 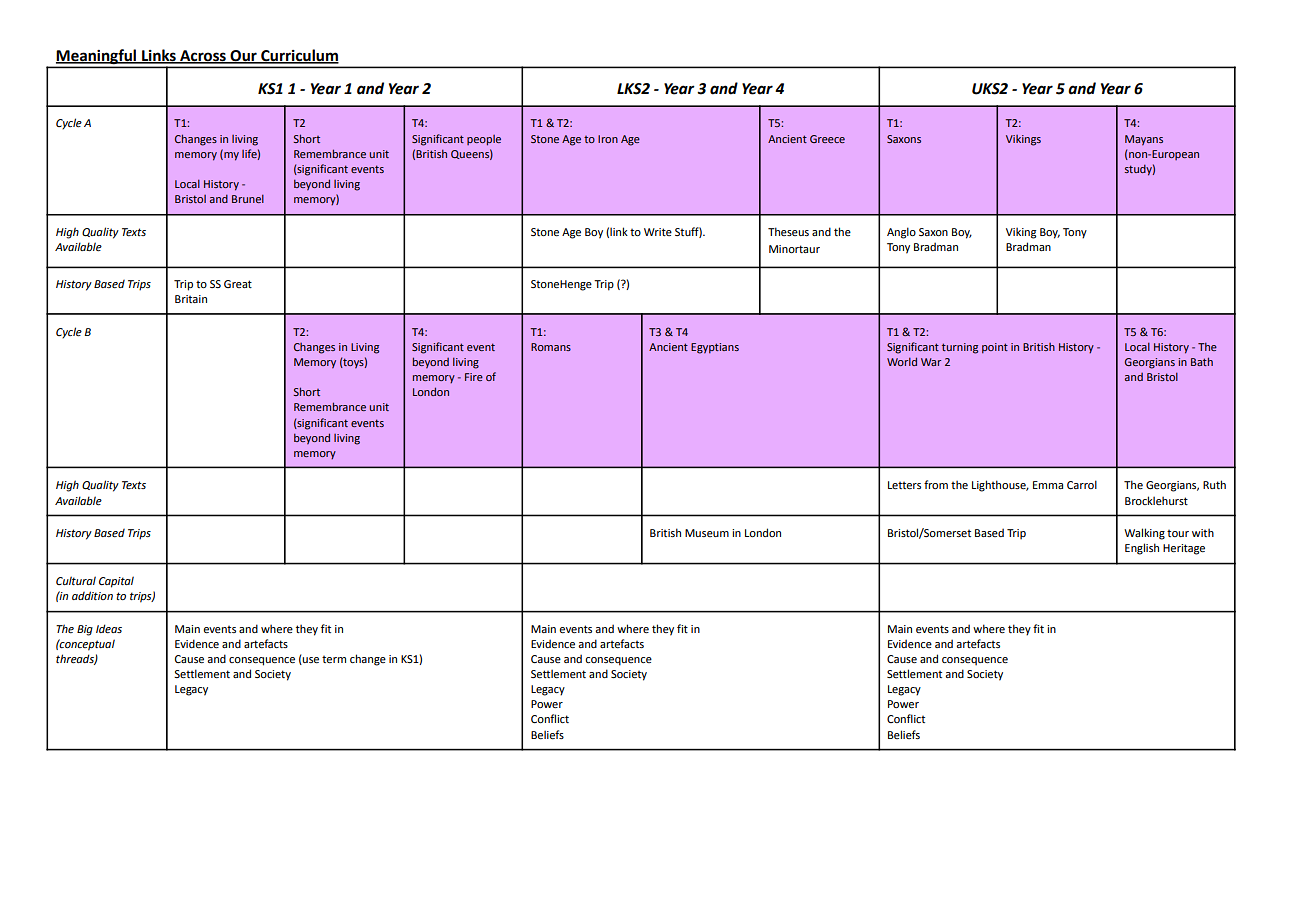 What do you see at coordinates (334, 659) in the page?
I see `term` at bounding box center [334, 659].
